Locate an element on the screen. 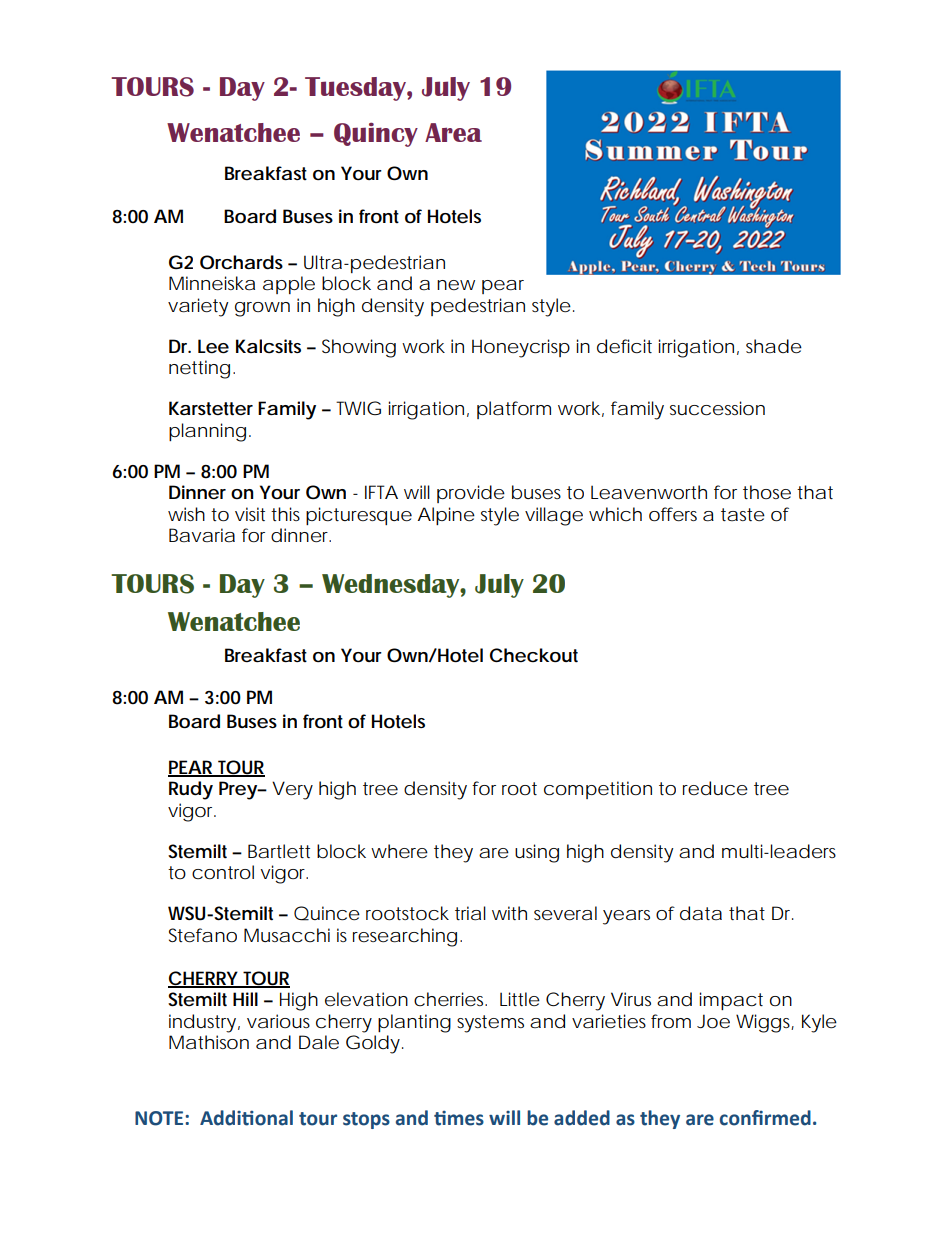 The width and height of the screenshot is (952, 1233). Bavaria is located at coordinates (202, 535).
